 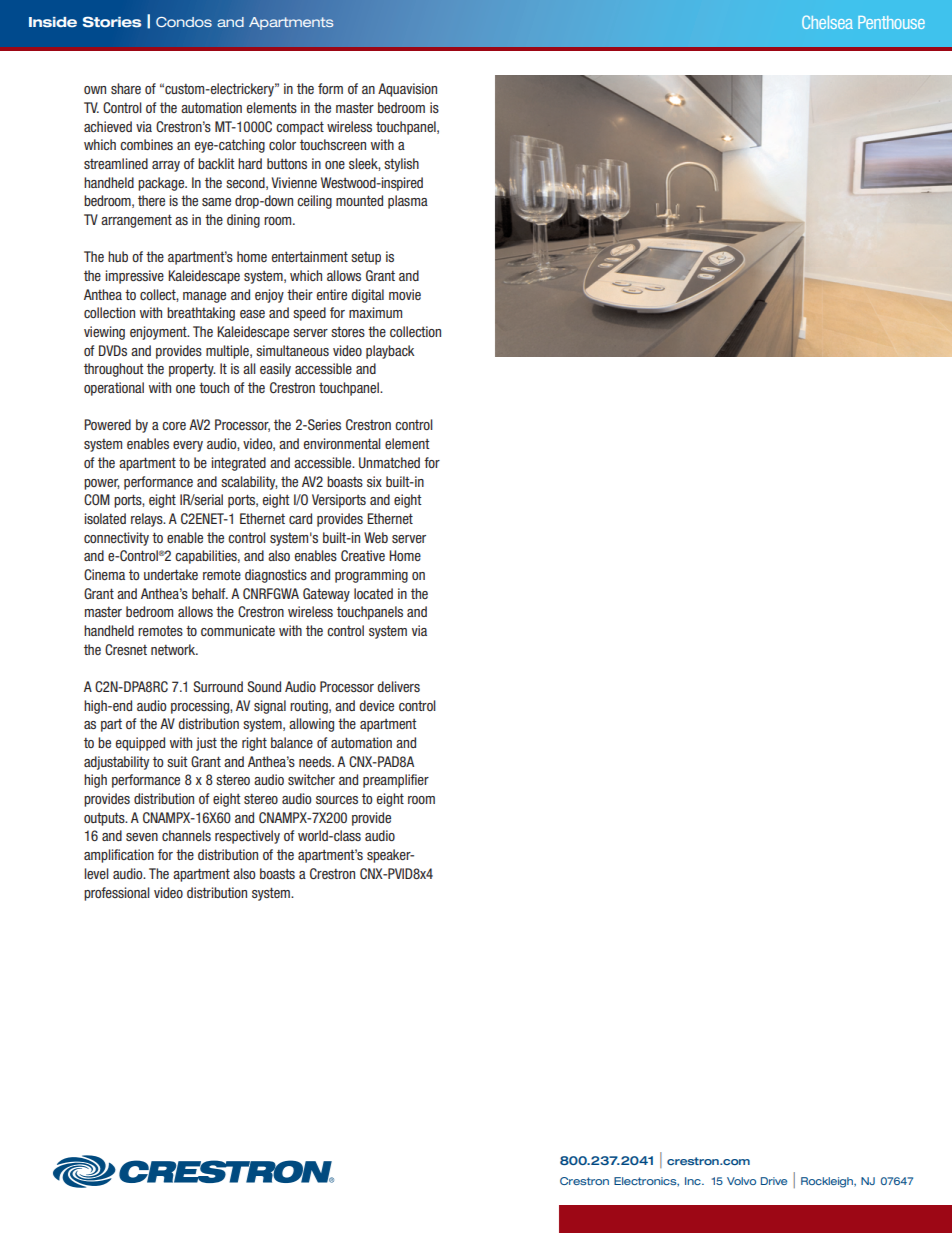 What do you see at coordinates (117, 894) in the screenshot?
I see `professional` at bounding box center [117, 894].
